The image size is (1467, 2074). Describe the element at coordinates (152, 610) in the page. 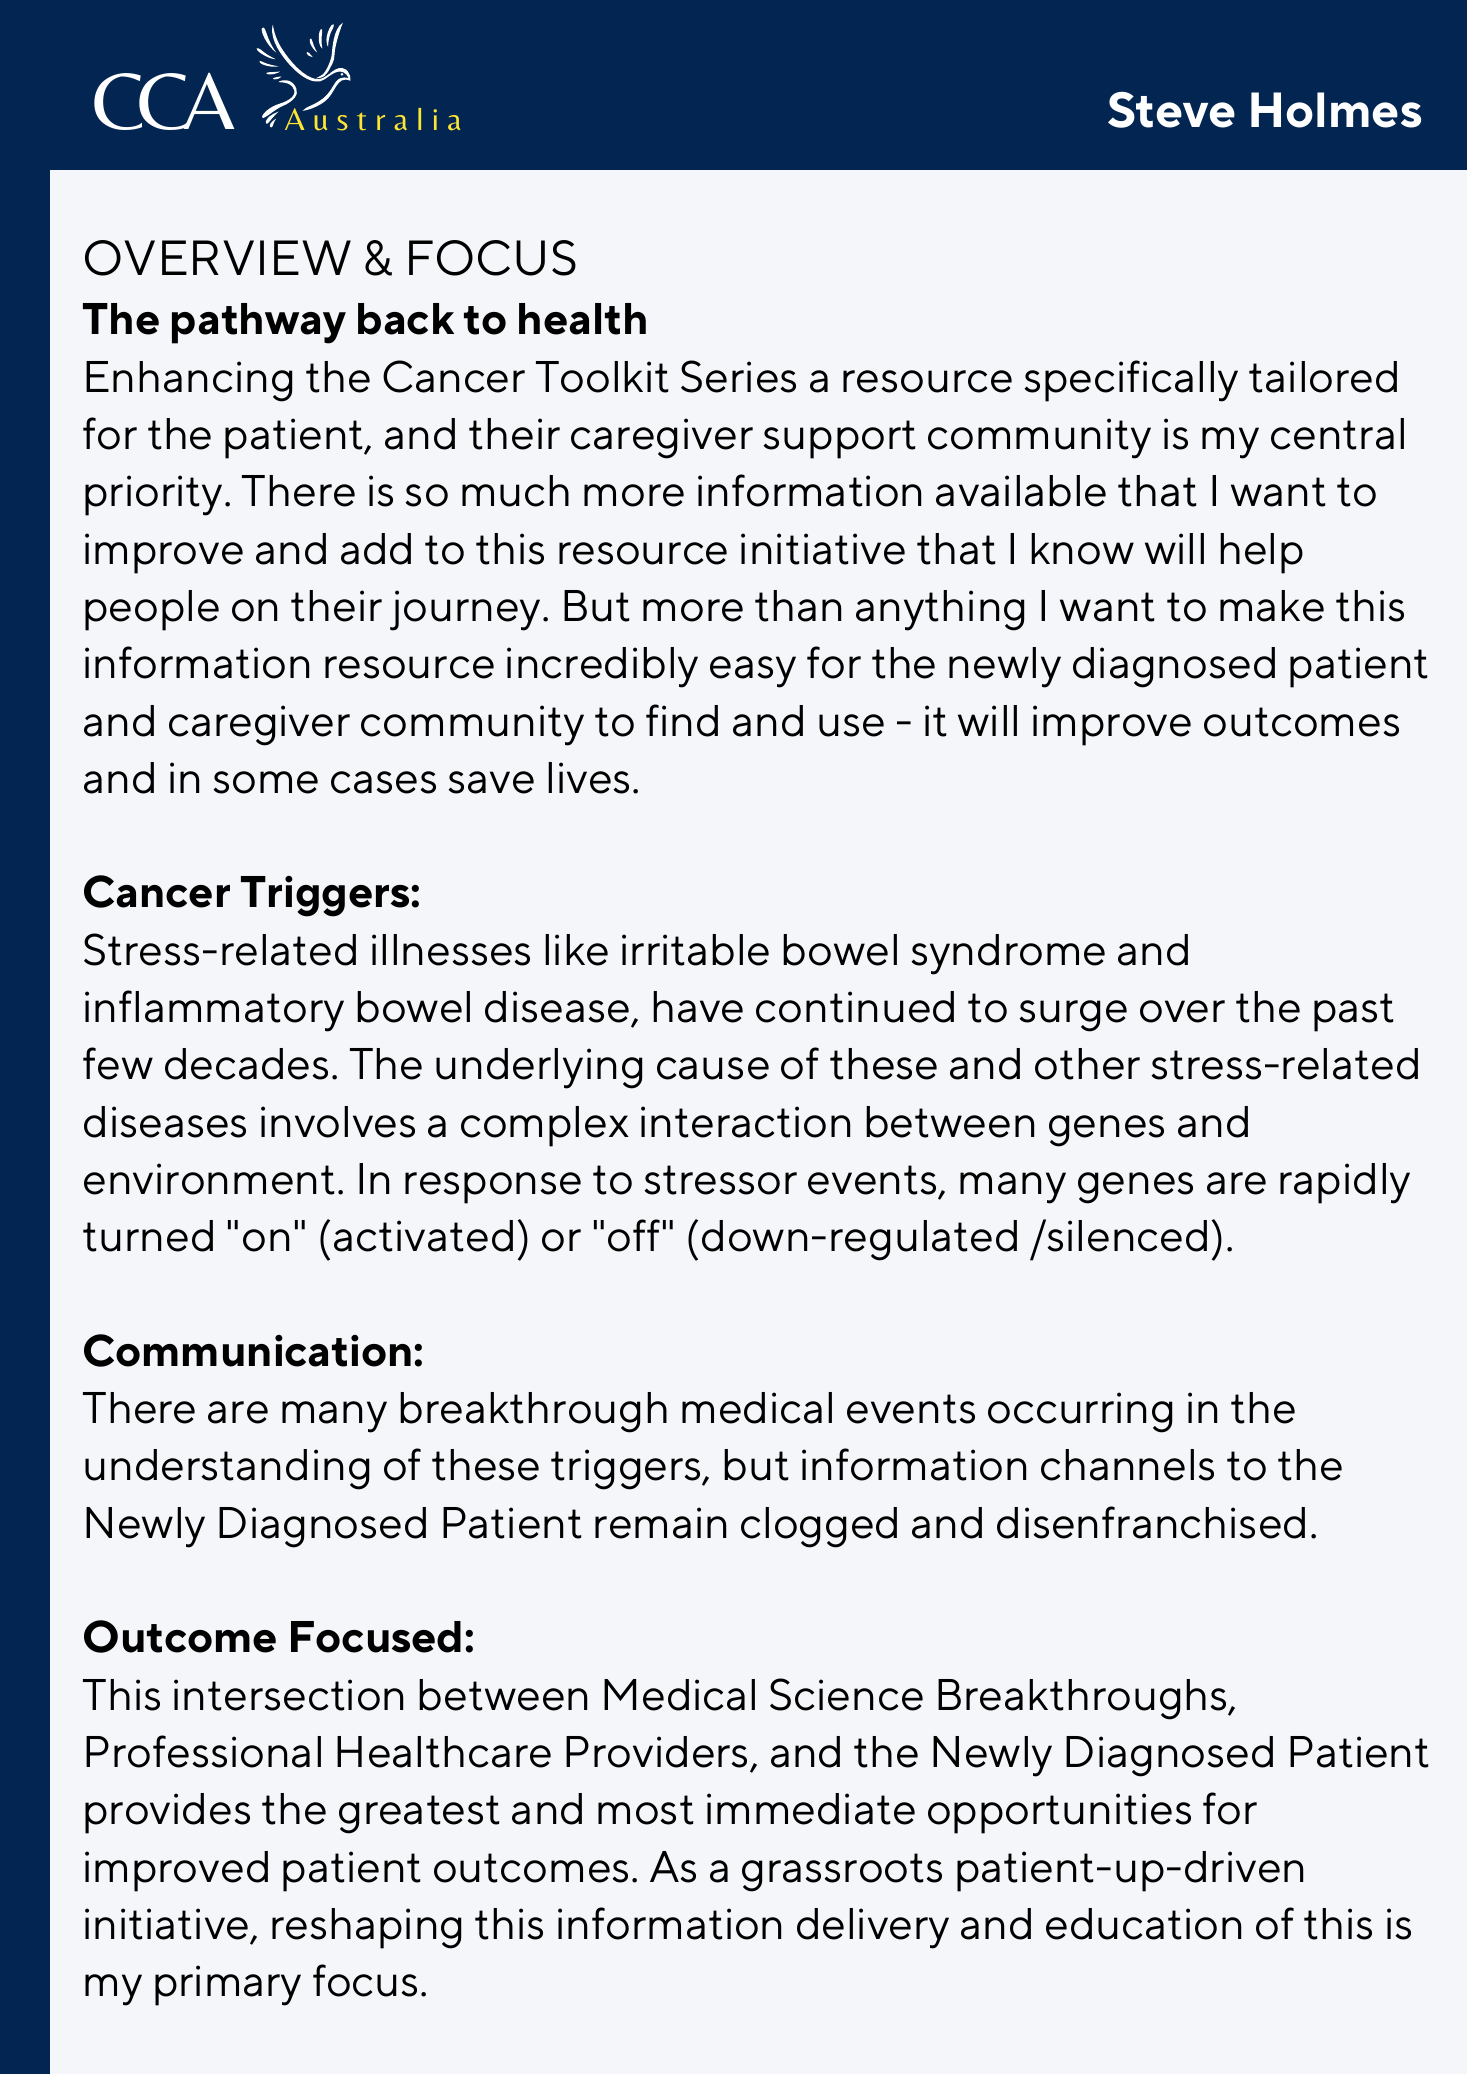

I see `people` at that location.
